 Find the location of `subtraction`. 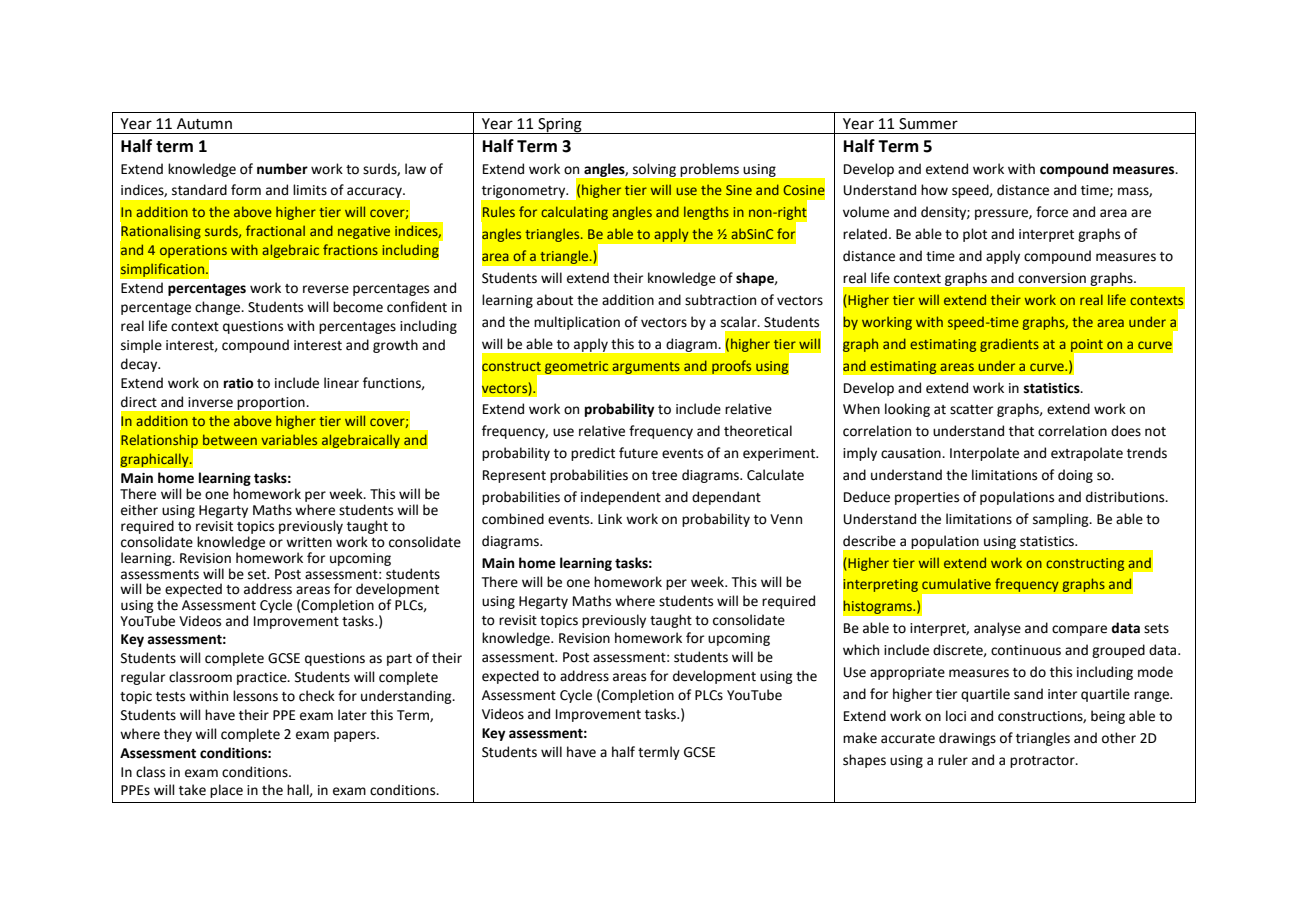

subtraction is located at coordinates (720, 300).
